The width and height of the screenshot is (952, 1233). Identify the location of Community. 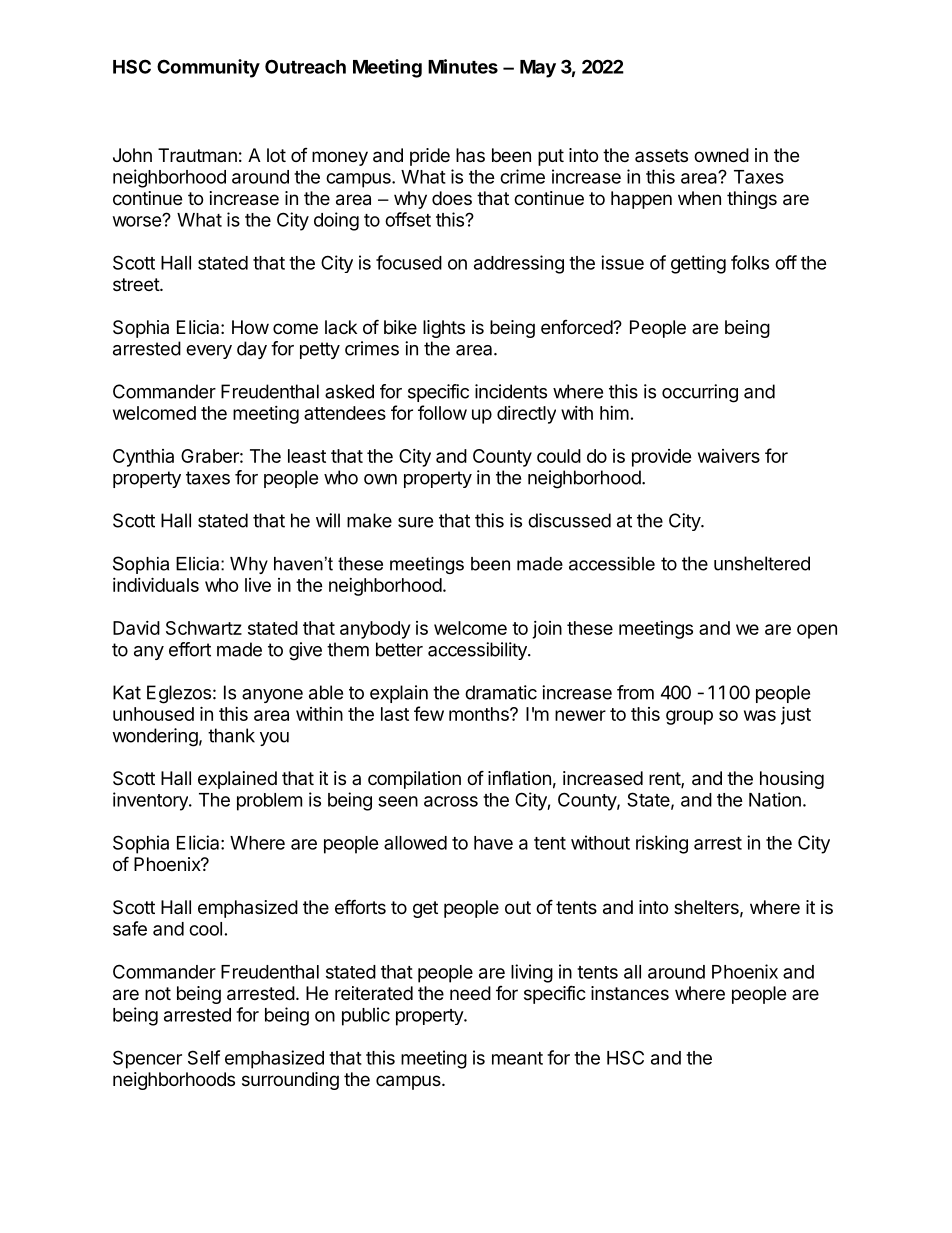
(208, 68).
